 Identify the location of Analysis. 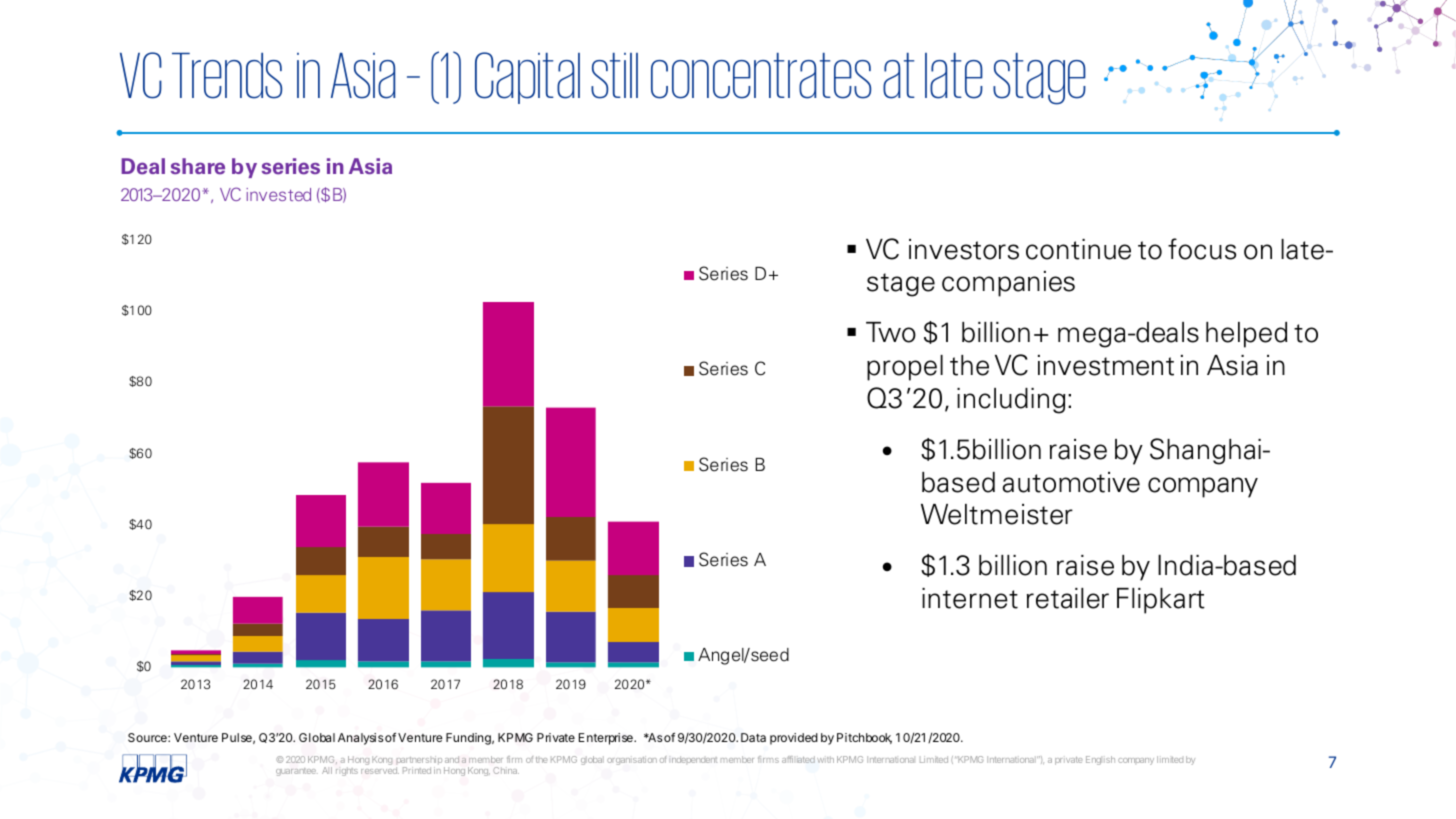
(361, 739).
